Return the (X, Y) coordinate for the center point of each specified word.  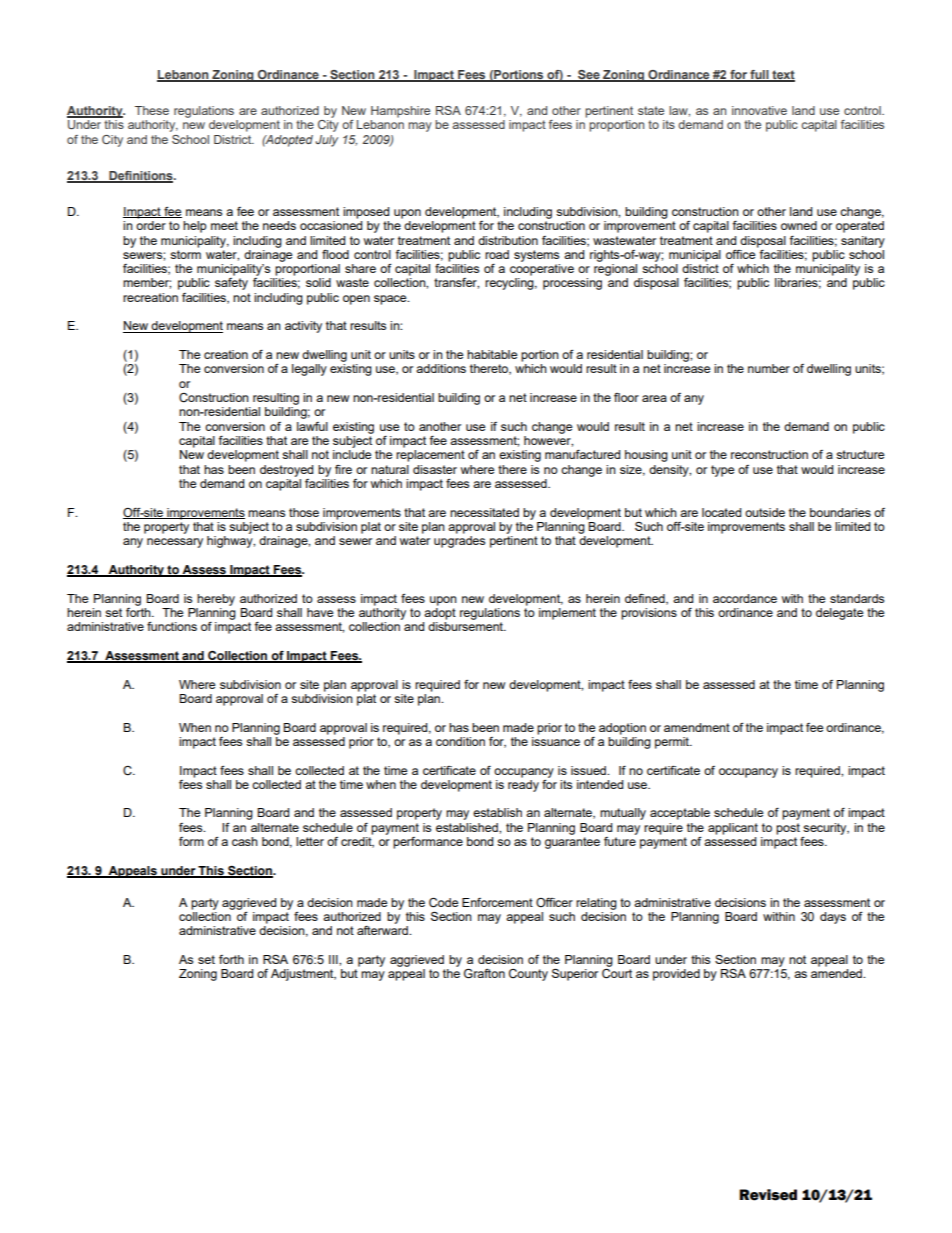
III (334, 959)
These (152, 110)
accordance (745, 598)
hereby (216, 600)
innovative (759, 110)
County (528, 975)
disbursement (467, 626)
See (589, 76)
